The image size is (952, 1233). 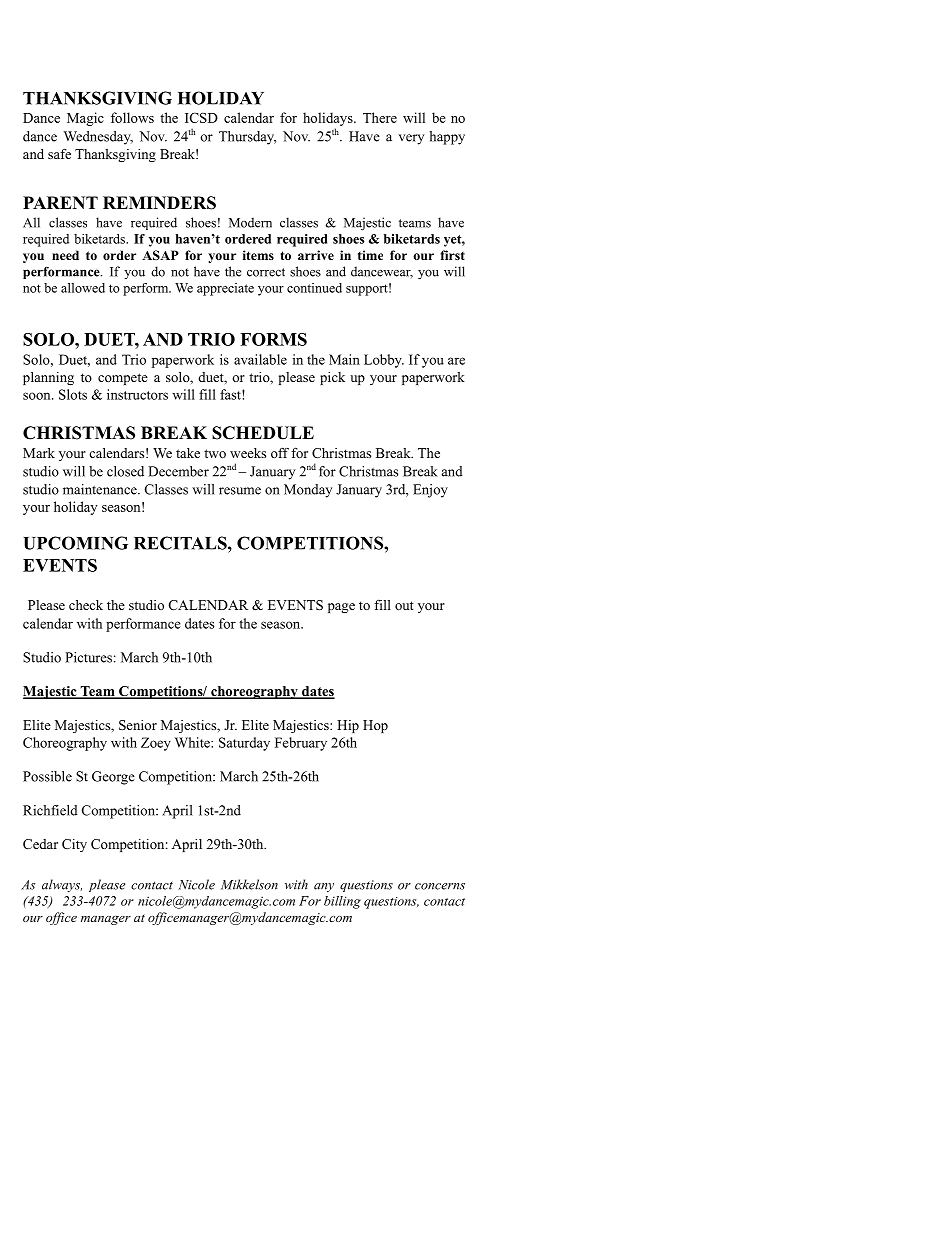 I want to click on Pictures, so click(x=88, y=657).
